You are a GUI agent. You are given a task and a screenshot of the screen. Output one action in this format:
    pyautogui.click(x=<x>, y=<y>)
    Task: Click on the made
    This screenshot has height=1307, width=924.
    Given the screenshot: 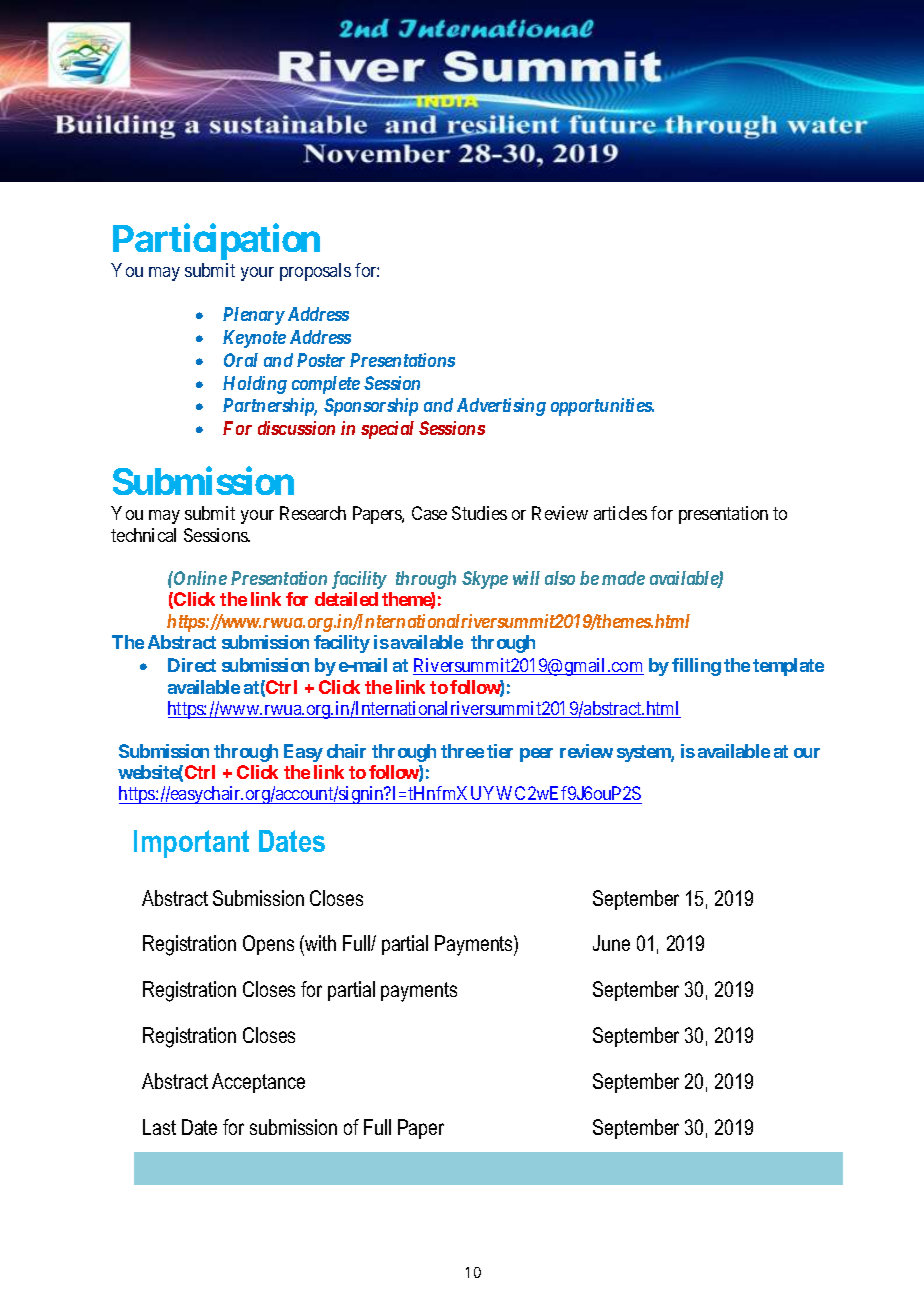 What is the action you would take?
    pyautogui.click(x=623, y=578)
